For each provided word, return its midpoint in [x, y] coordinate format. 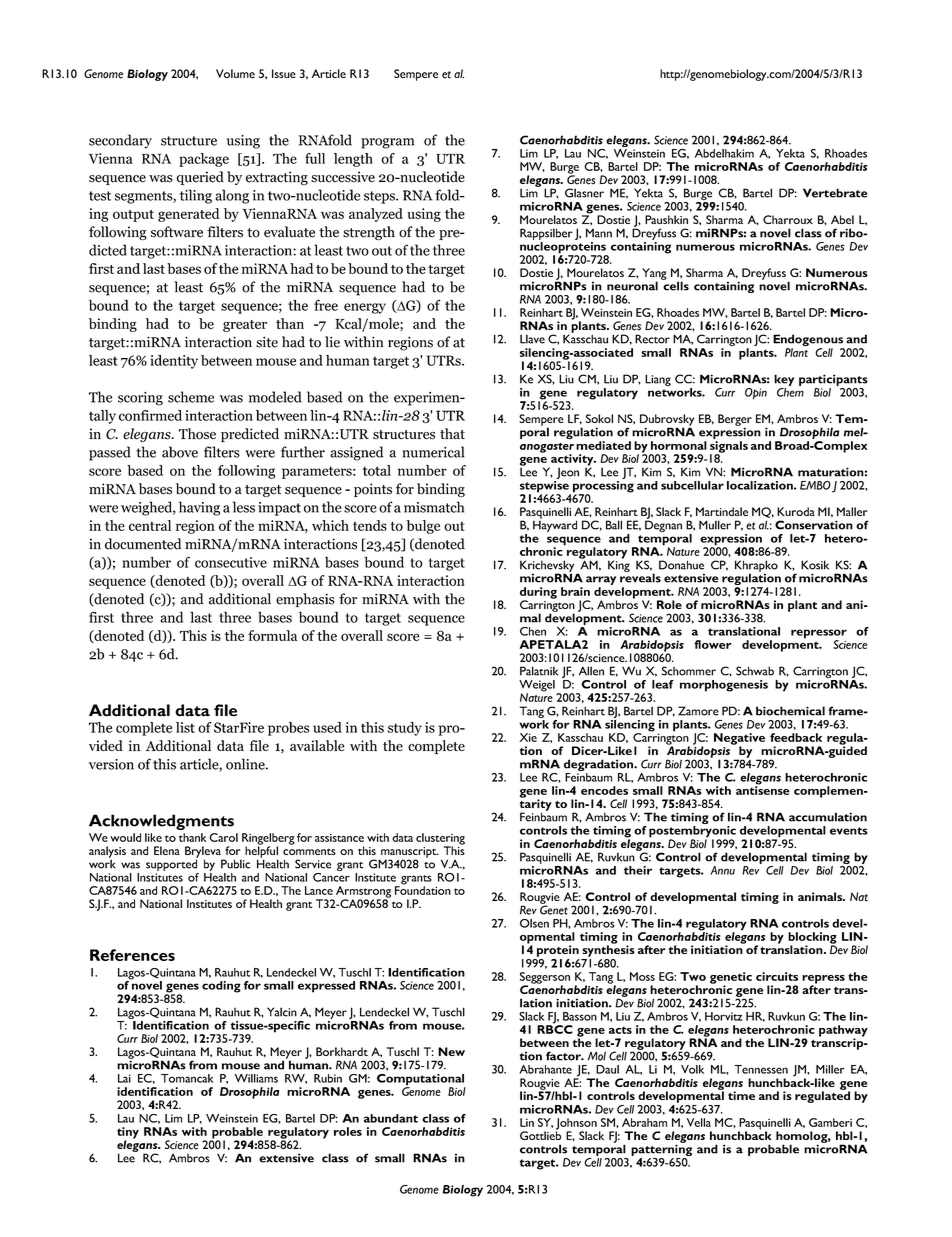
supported [172, 864]
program [387, 143]
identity [174, 362]
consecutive [231, 562]
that [452, 433]
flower [713, 644]
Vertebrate [835, 193]
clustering [440, 840]
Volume [235, 73]
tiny [128, 1134]
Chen [533, 631]
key [784, 380]
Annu [722, 870]
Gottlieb [540, 1134]
